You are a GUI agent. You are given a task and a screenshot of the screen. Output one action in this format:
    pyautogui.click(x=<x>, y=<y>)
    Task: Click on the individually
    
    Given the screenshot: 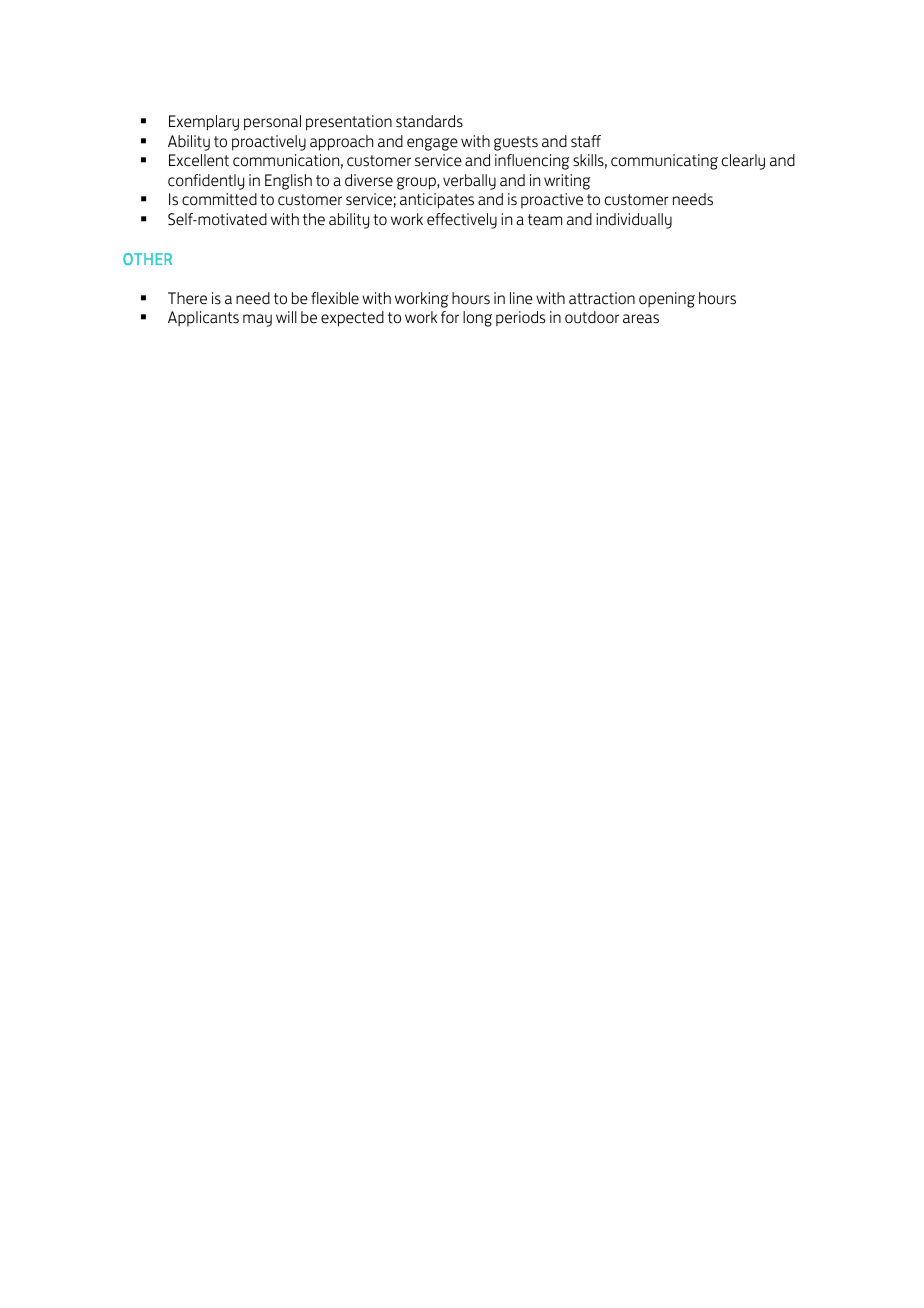 What is the action you would take?
    pyautogui.click(x=634, y=221)
